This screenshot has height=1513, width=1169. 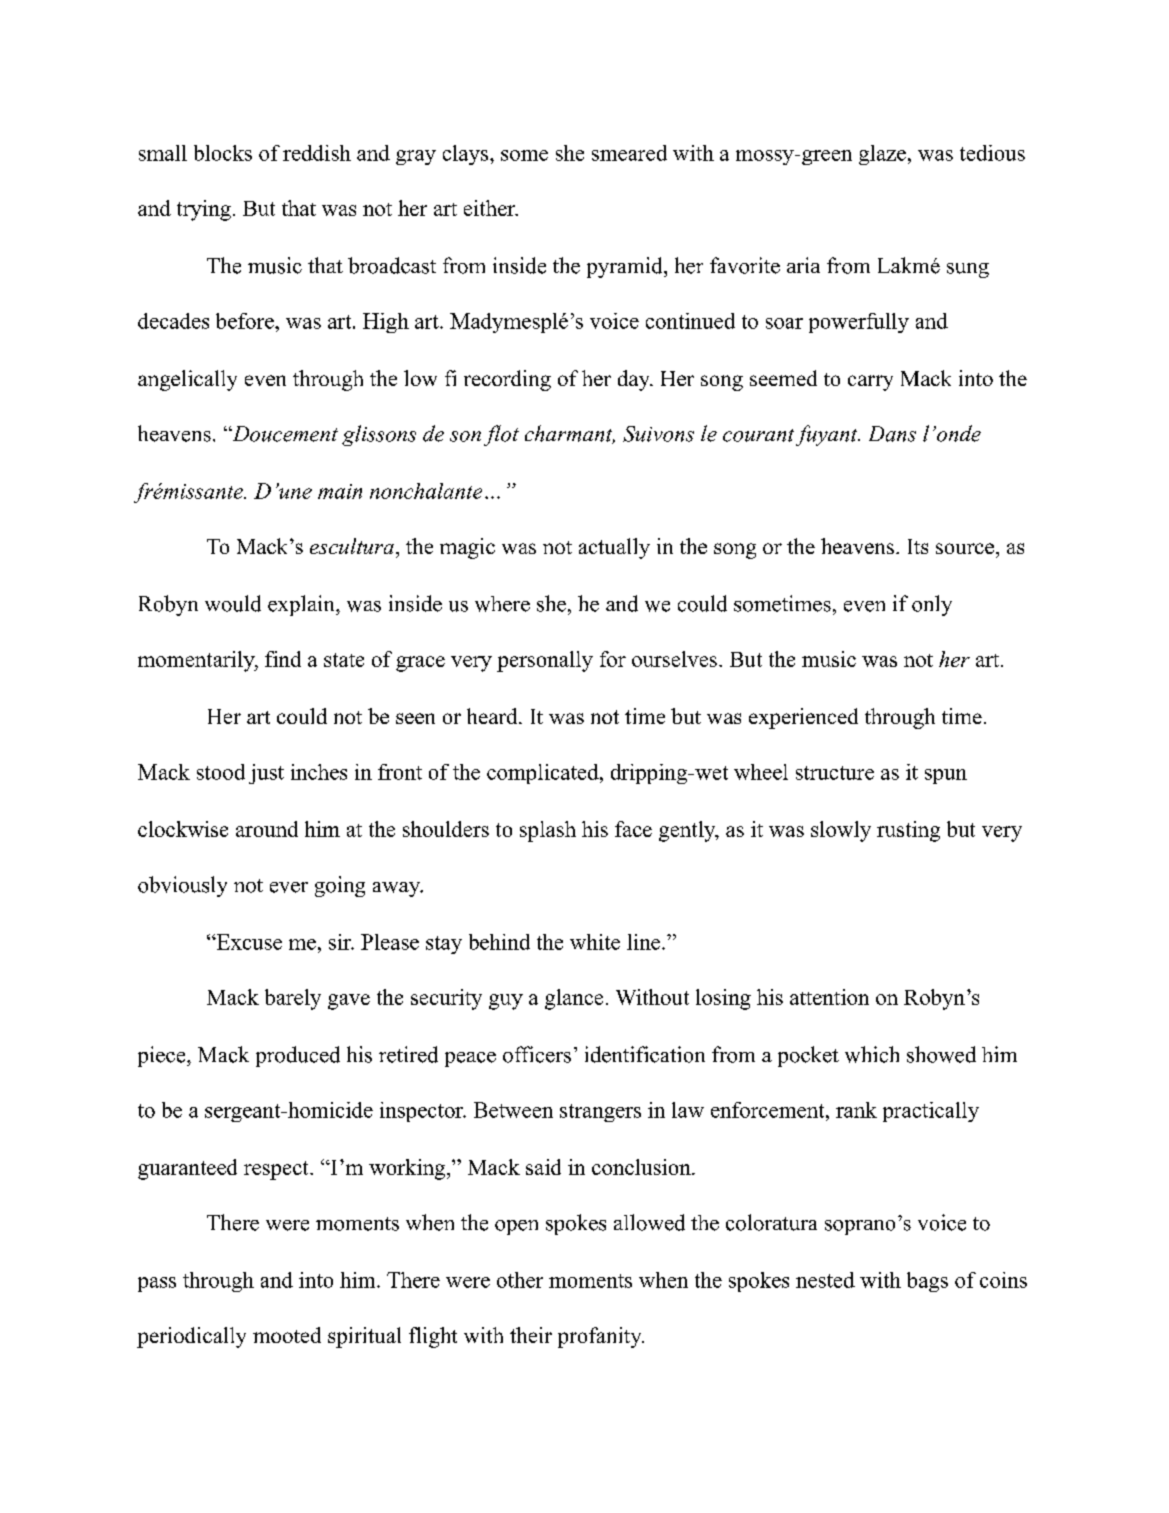 I want to click on profanity, so click(x=601, y=1337).
